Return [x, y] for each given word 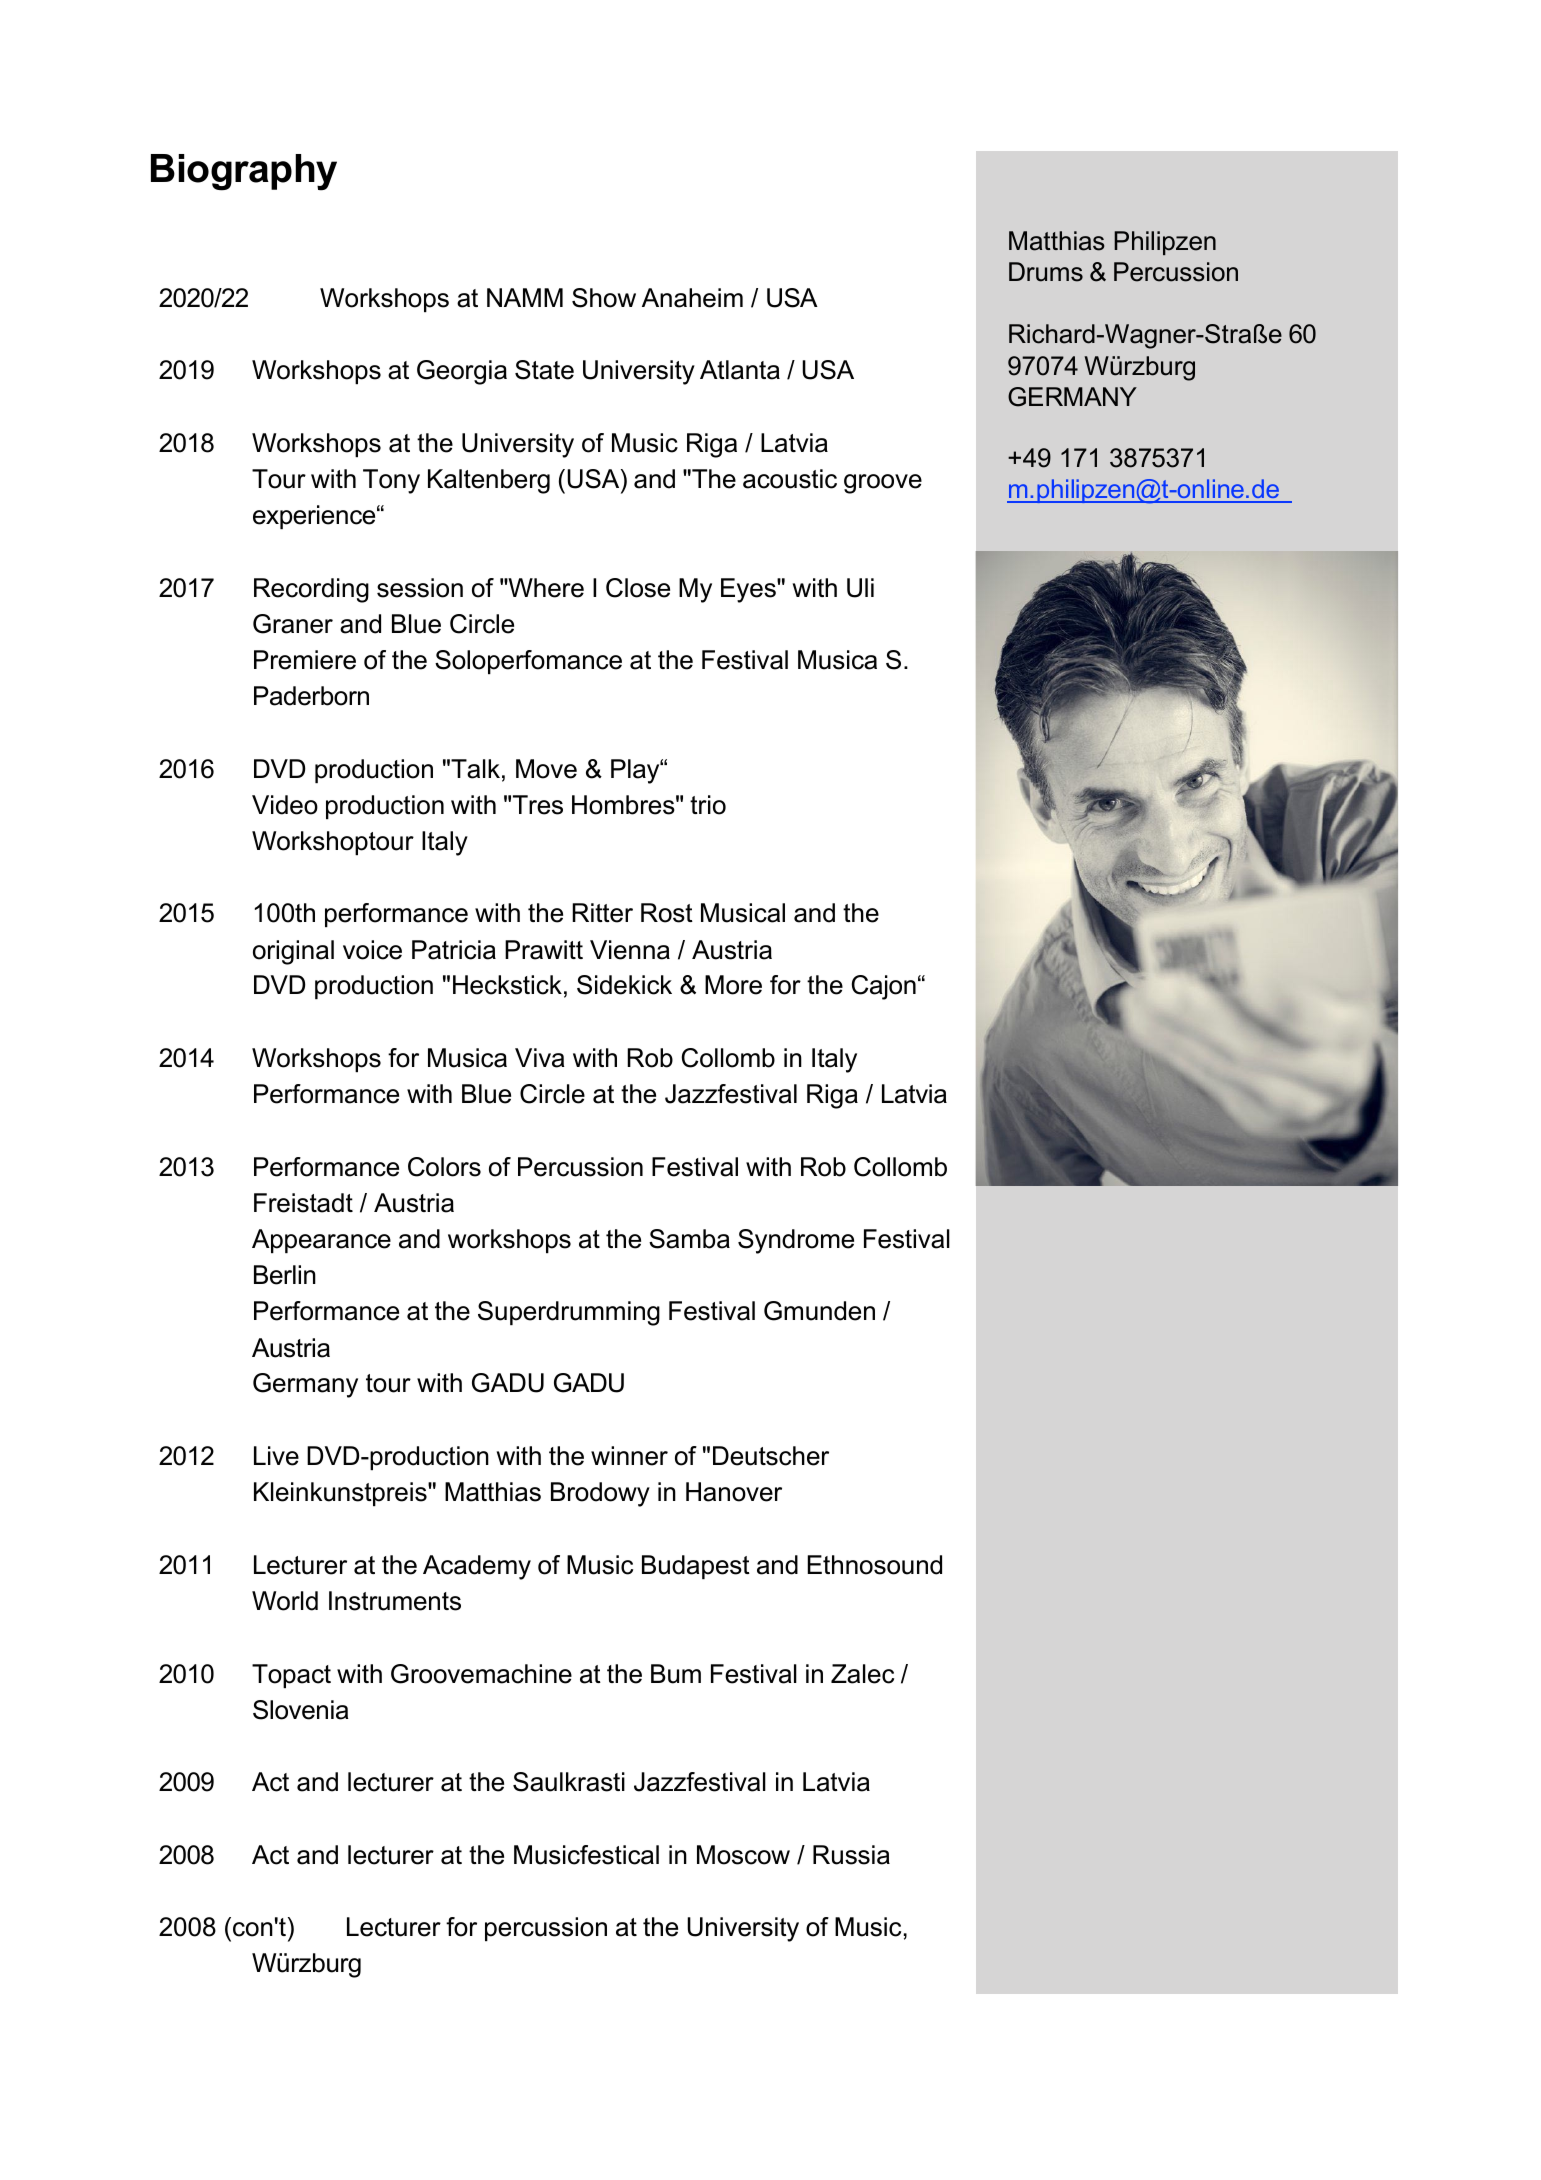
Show [604, 298]
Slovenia [300, 1710]
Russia [851, 1855]
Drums [1046, 272]
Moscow [743, 1855]
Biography [244, 172]
